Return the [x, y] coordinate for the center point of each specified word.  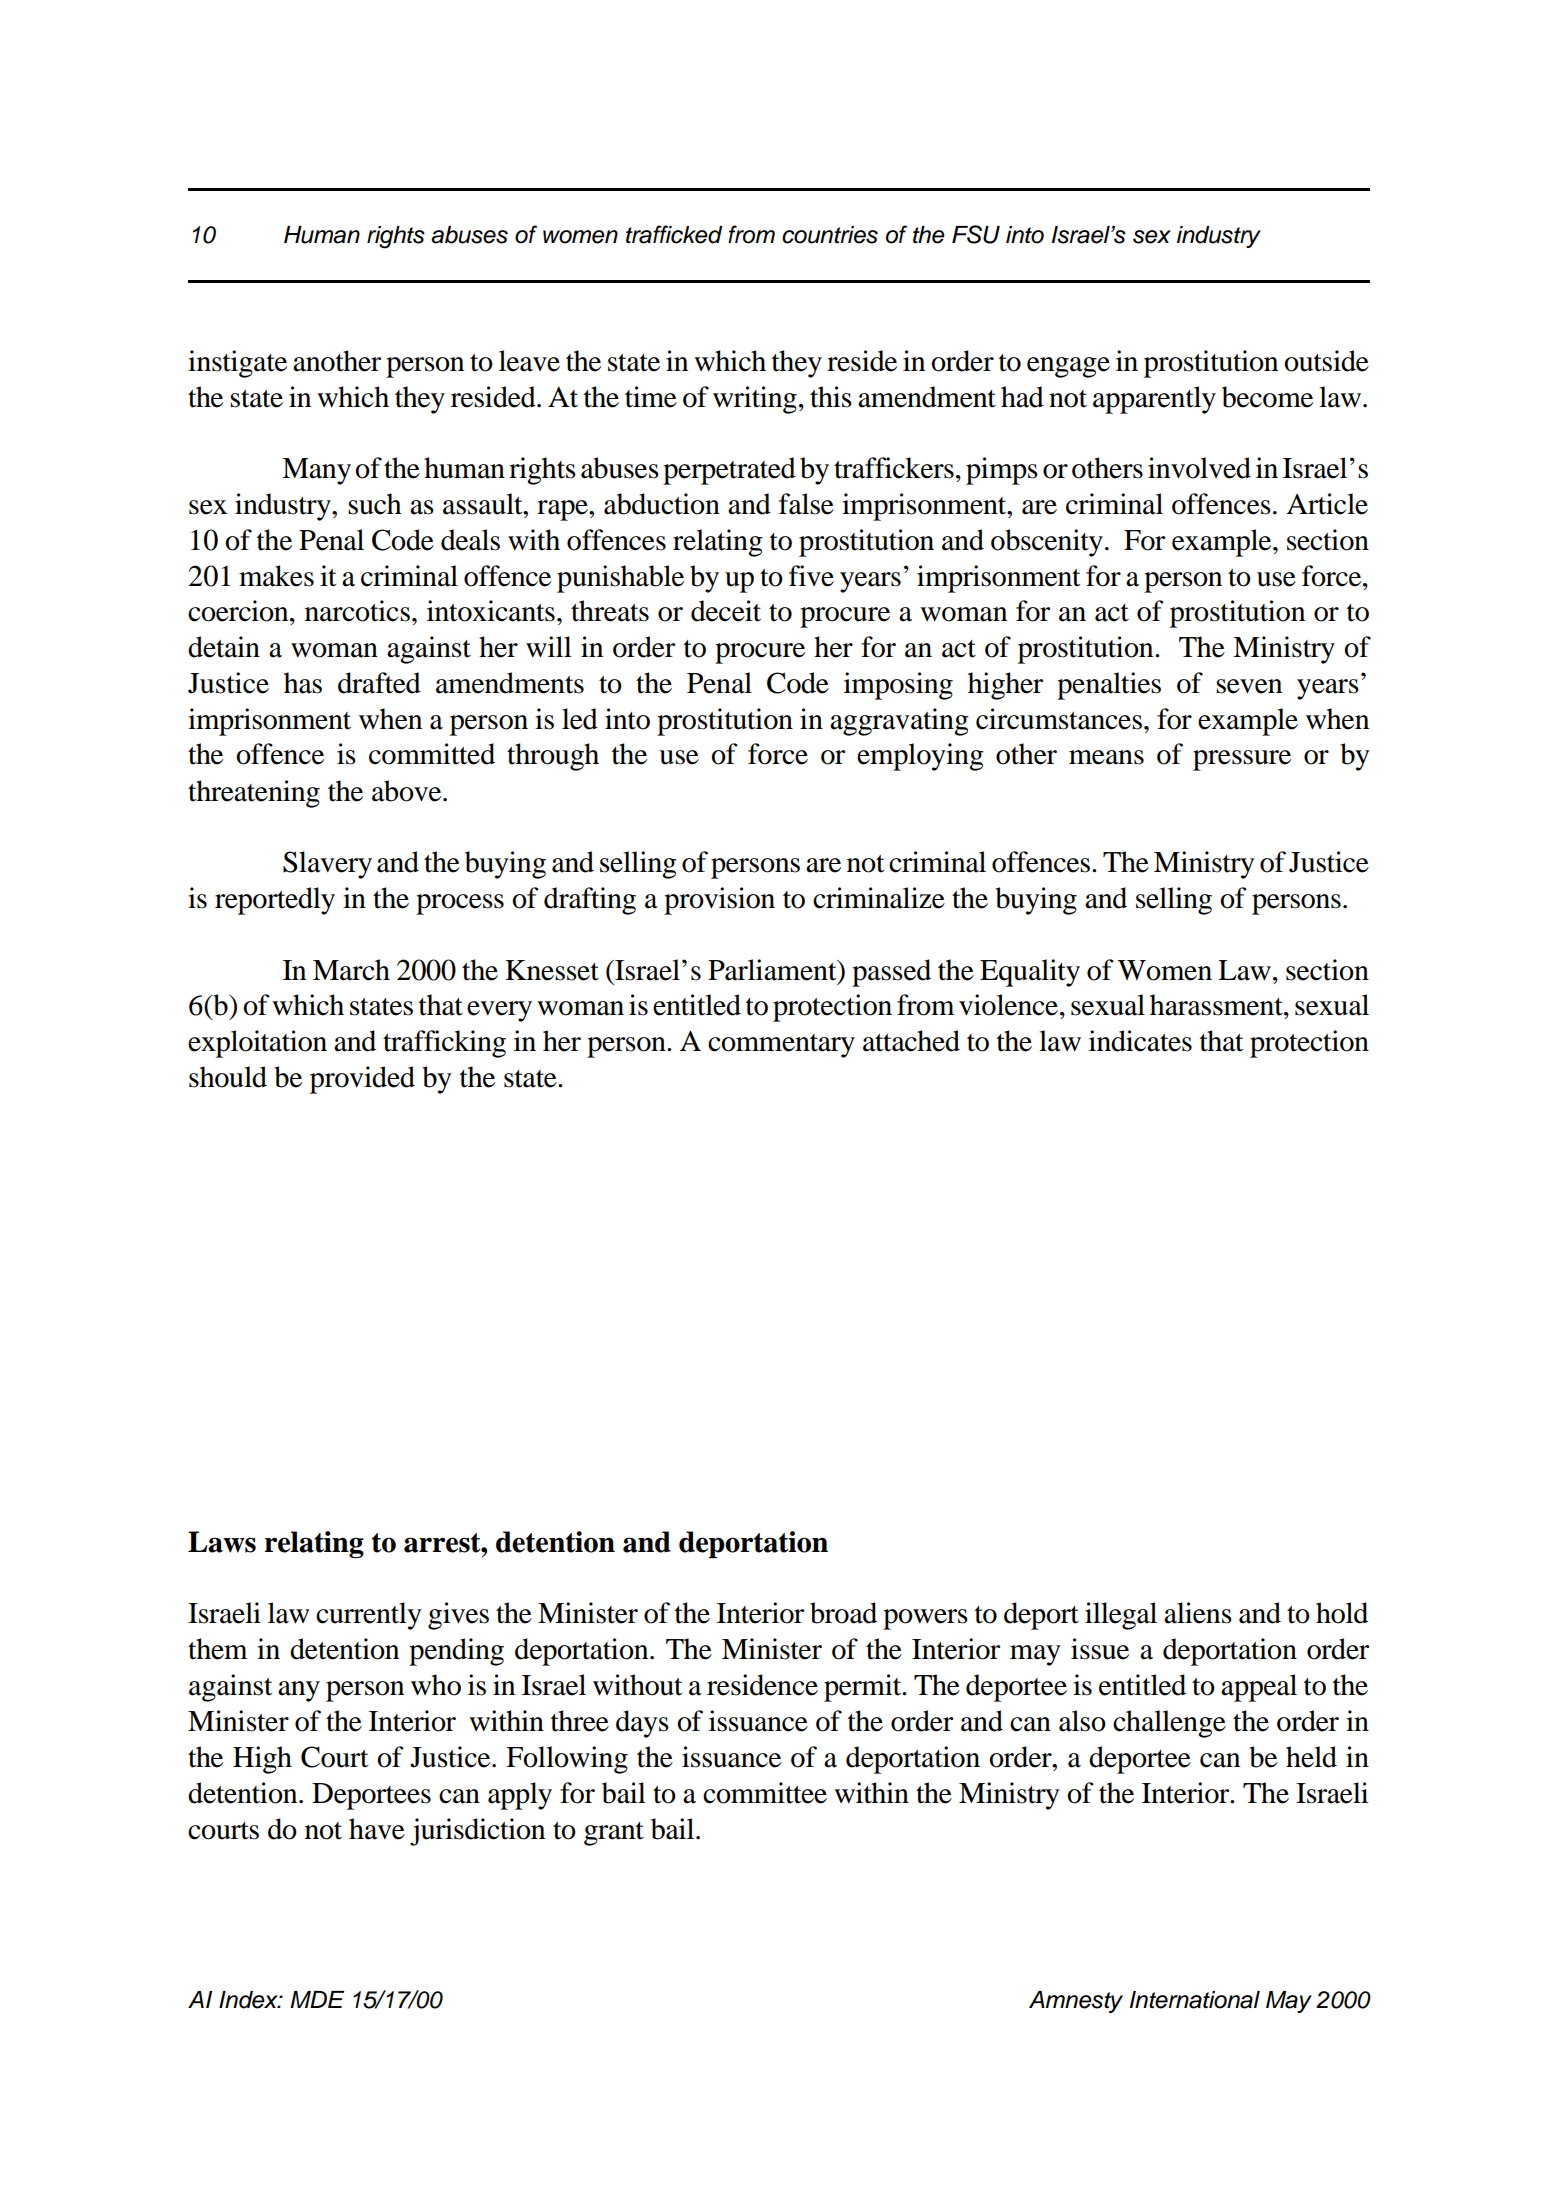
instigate [237, 364]
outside [1326, 361]
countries [830, 235]
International [1195, 2000]
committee [765, 1793]
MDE [317, 1999]
